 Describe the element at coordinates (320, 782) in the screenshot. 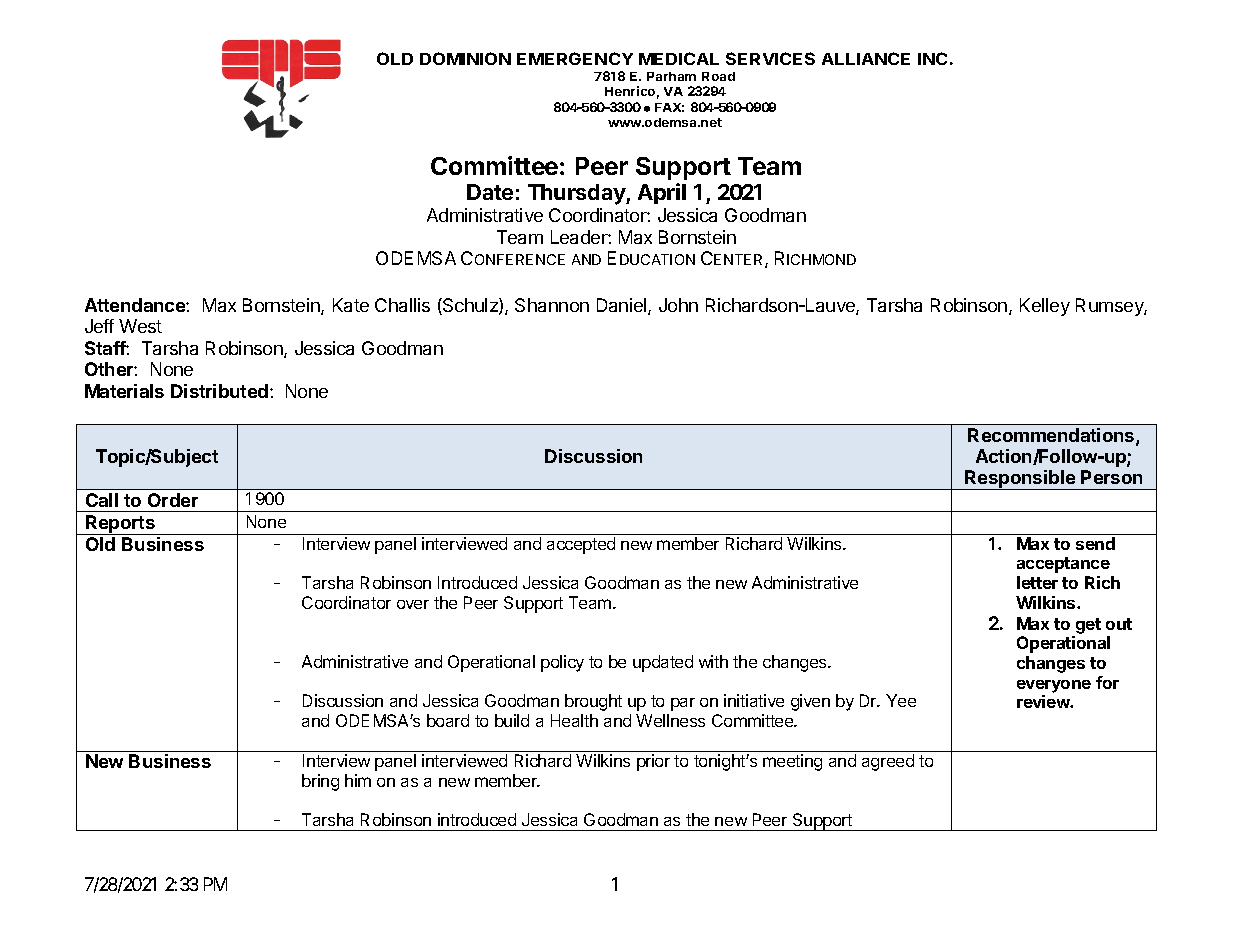

I see `bring` at that location.
